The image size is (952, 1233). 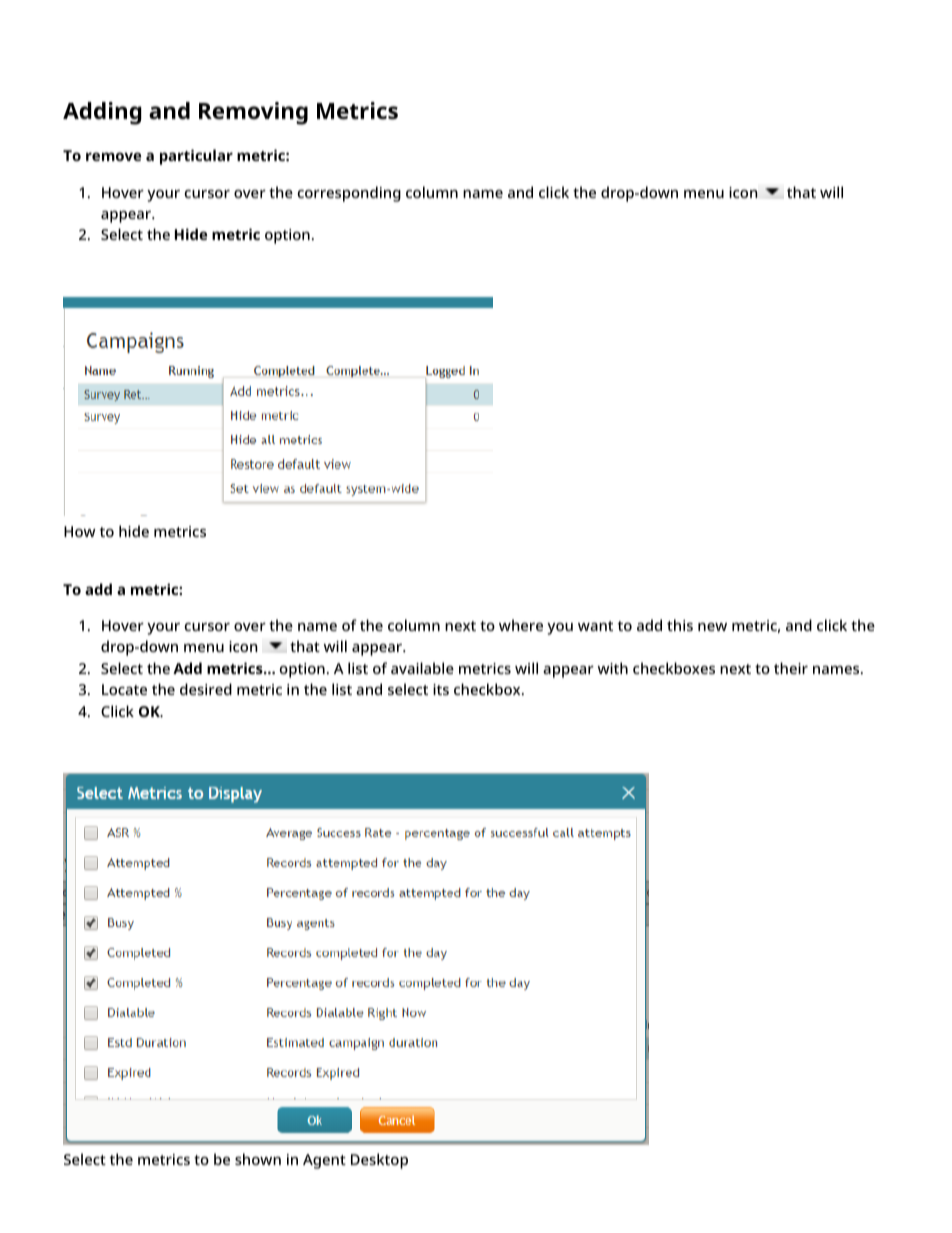 I want to click on desired, so click(x=206, y=689).
